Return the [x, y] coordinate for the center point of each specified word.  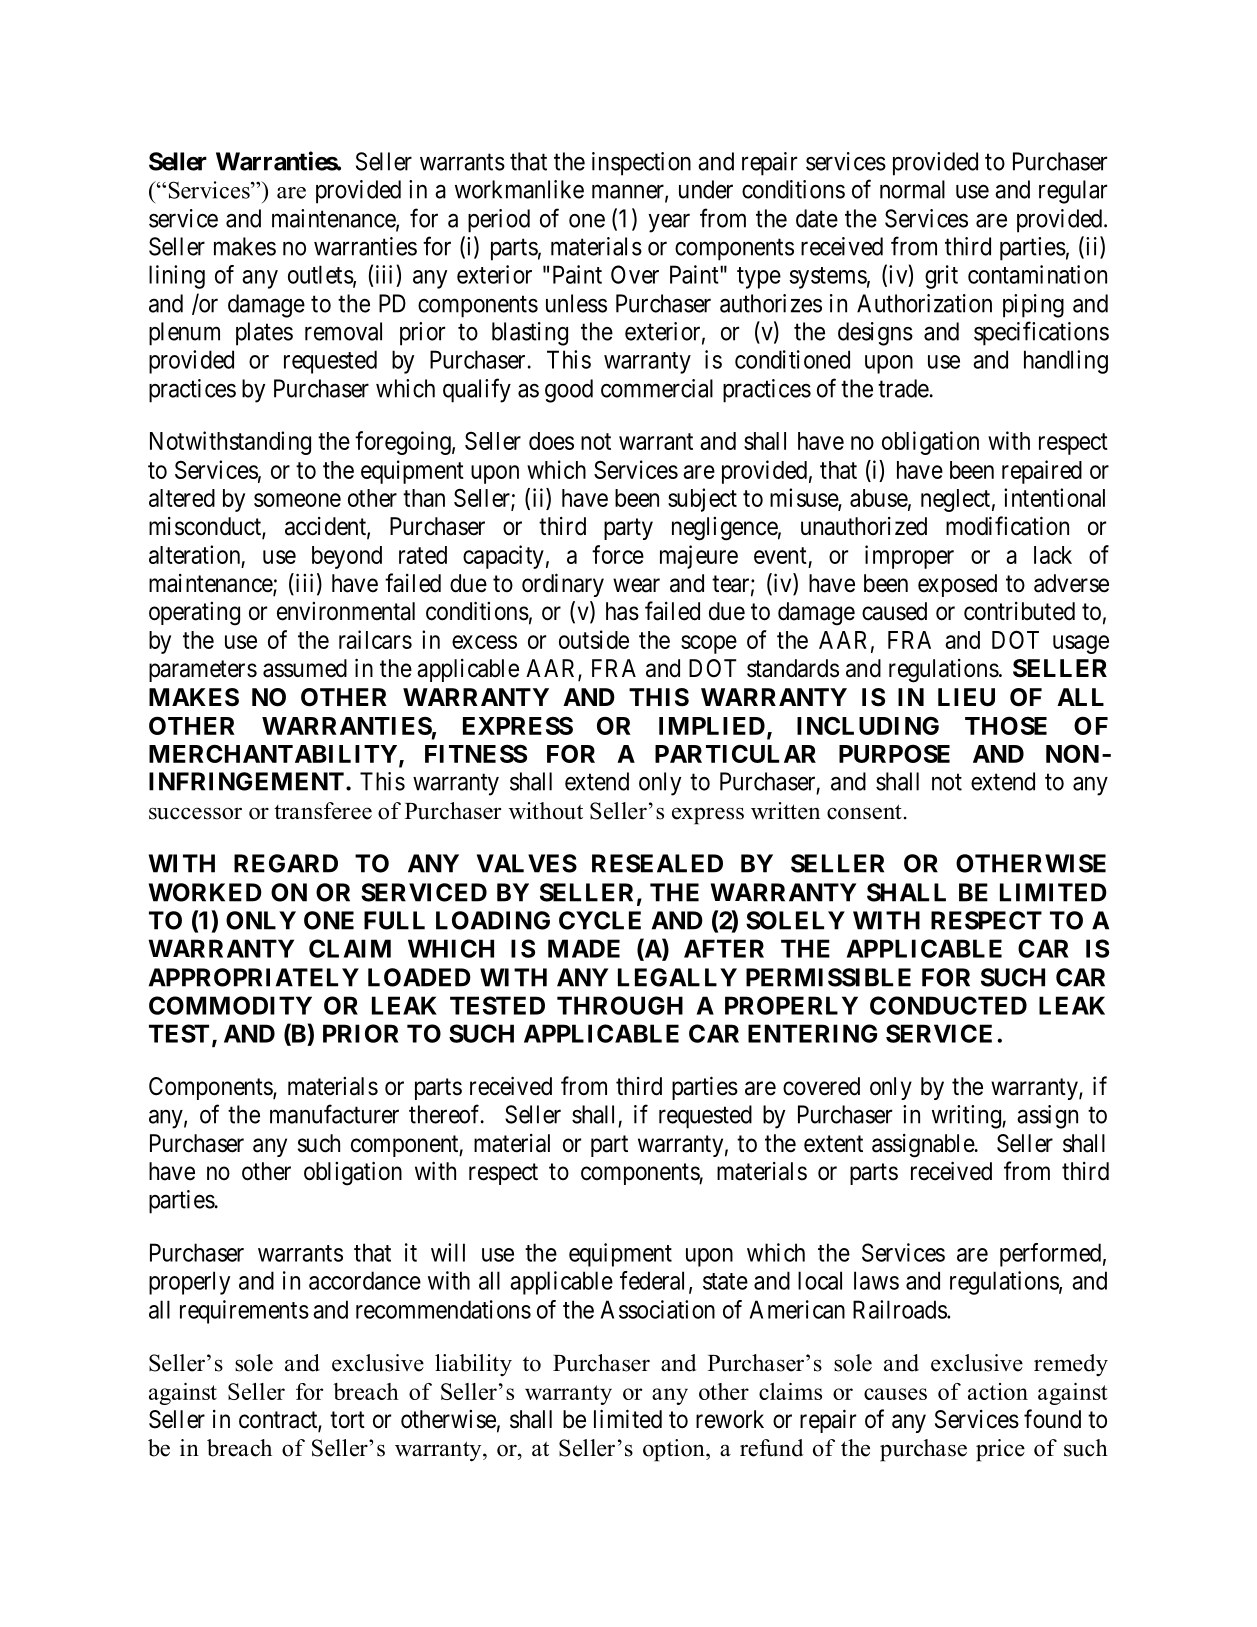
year [669, 223]
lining [177, 277]
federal [652, 1280]
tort [347, 1420]
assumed [305, 668]
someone [297, 500]
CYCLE [600, 920]
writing [967, 1117]
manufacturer [334, 1114]
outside [594, 639]
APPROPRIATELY [254, 977]
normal [912, 189]
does [551, 441]
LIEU [966, 697]
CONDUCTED [948, 1005]
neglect [955, 500]
